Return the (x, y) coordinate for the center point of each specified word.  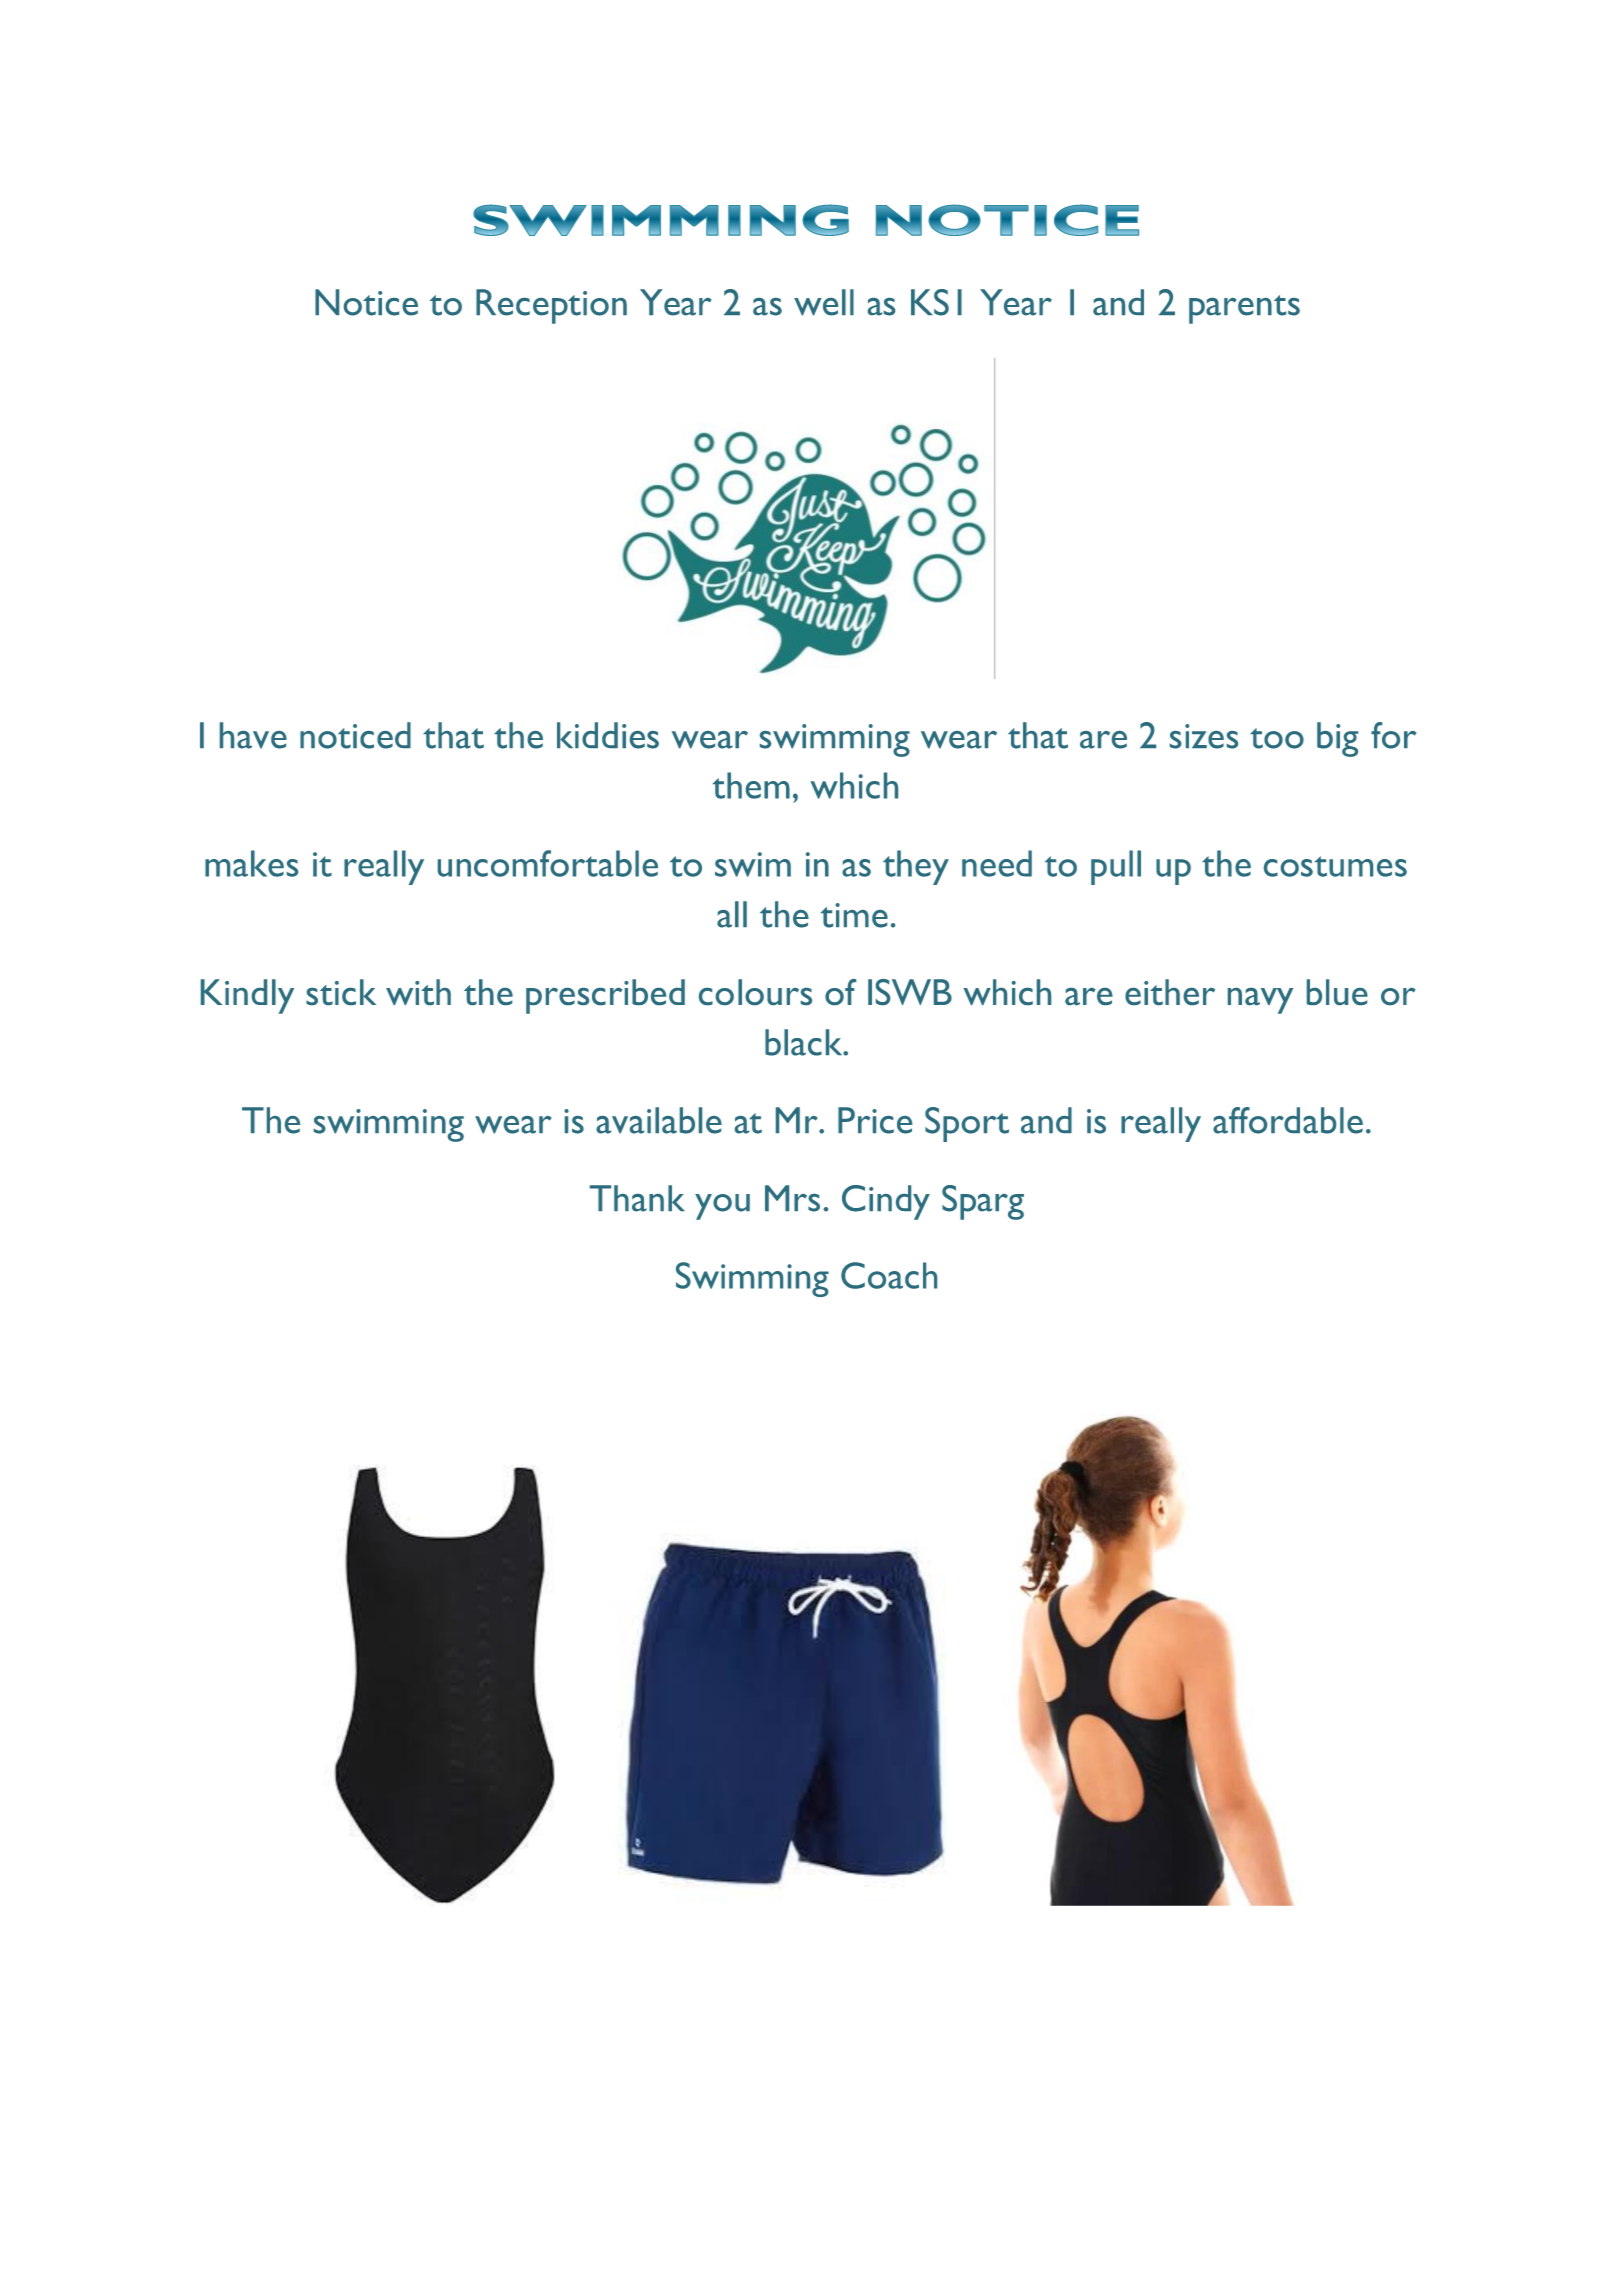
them (751, 785)
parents (1244, 309)
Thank (637, 1198)
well (824, 302)
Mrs (792, 1198)
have (253, 735)
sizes (1204, 736)
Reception (551, 306)
